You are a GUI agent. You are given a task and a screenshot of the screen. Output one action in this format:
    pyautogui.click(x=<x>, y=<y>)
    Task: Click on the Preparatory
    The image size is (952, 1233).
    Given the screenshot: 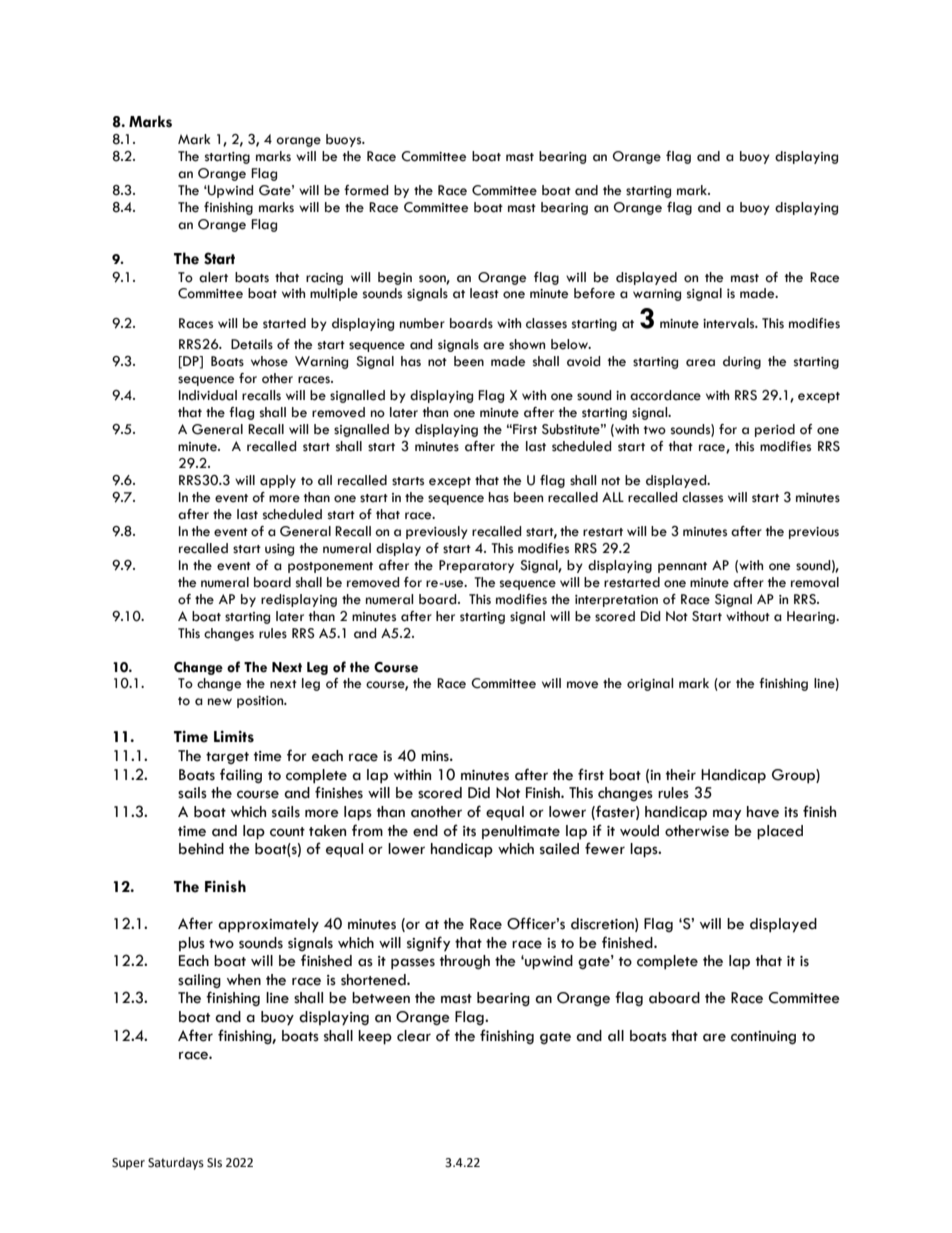 What is the action you would take?
    pyautogui.click(x=476, y=566)
